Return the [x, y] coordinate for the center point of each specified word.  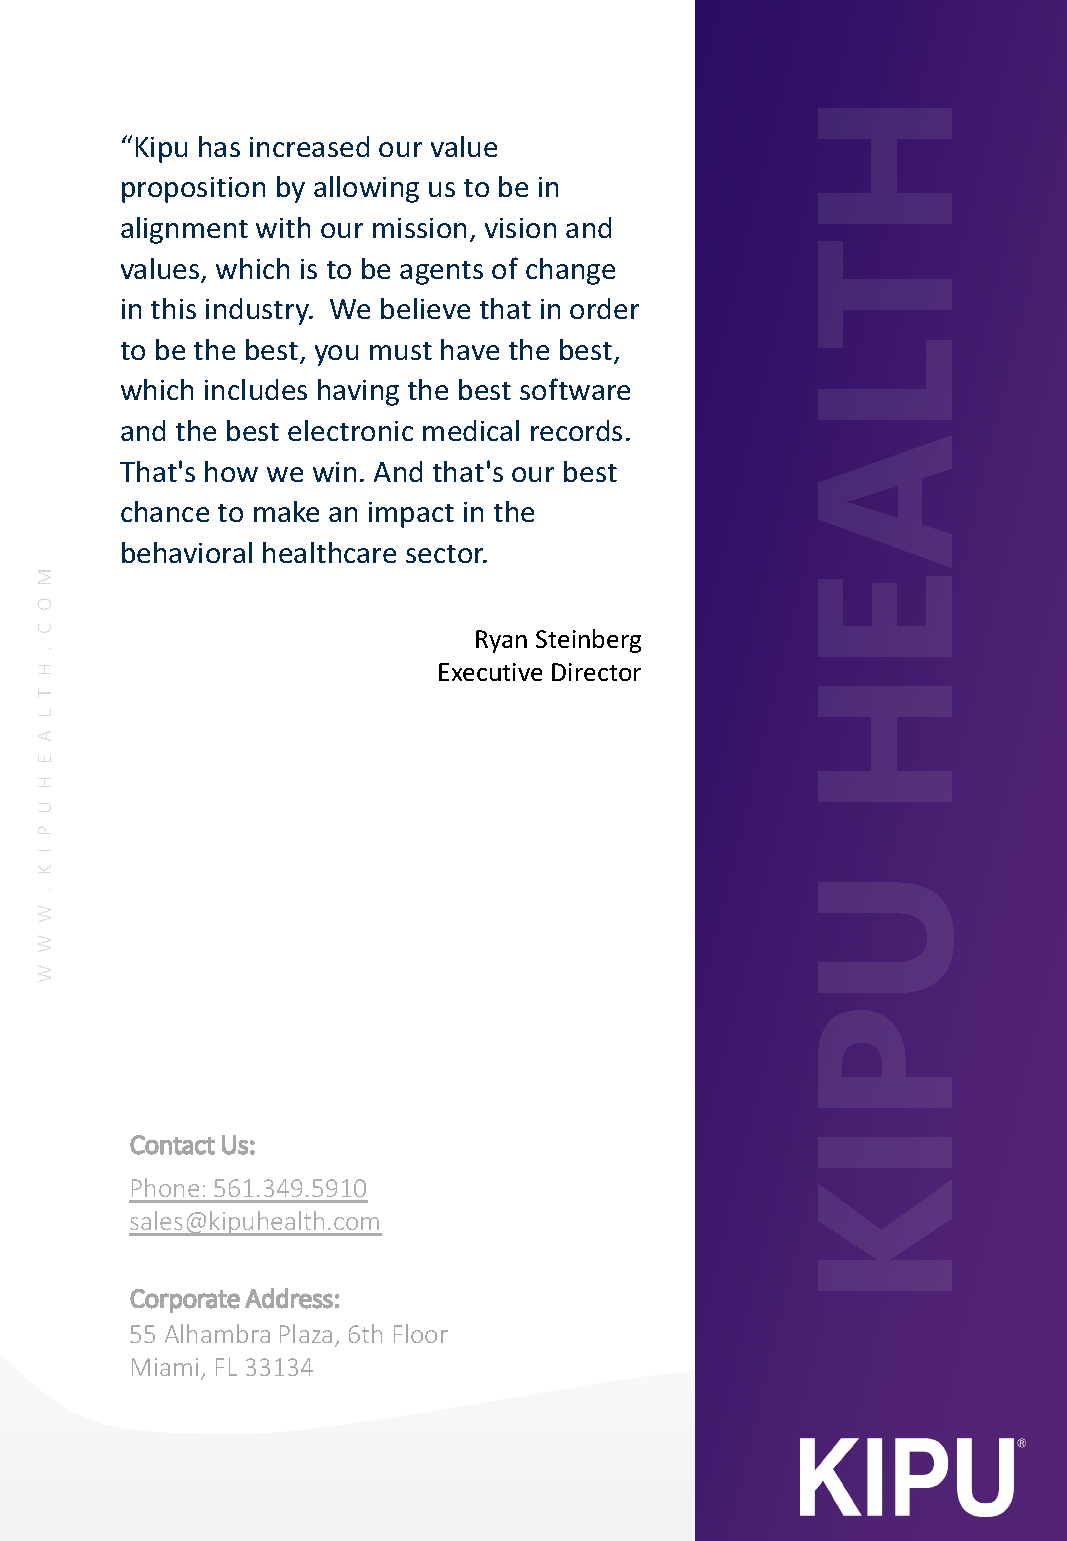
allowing [366, 189]
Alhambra [217, 1333]
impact [411, 515]
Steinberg [588, 641]
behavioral [187, 552]
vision [520, 228]
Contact [172, 1145]
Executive [490, 672]
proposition [193, 190]
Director [596, 672]
